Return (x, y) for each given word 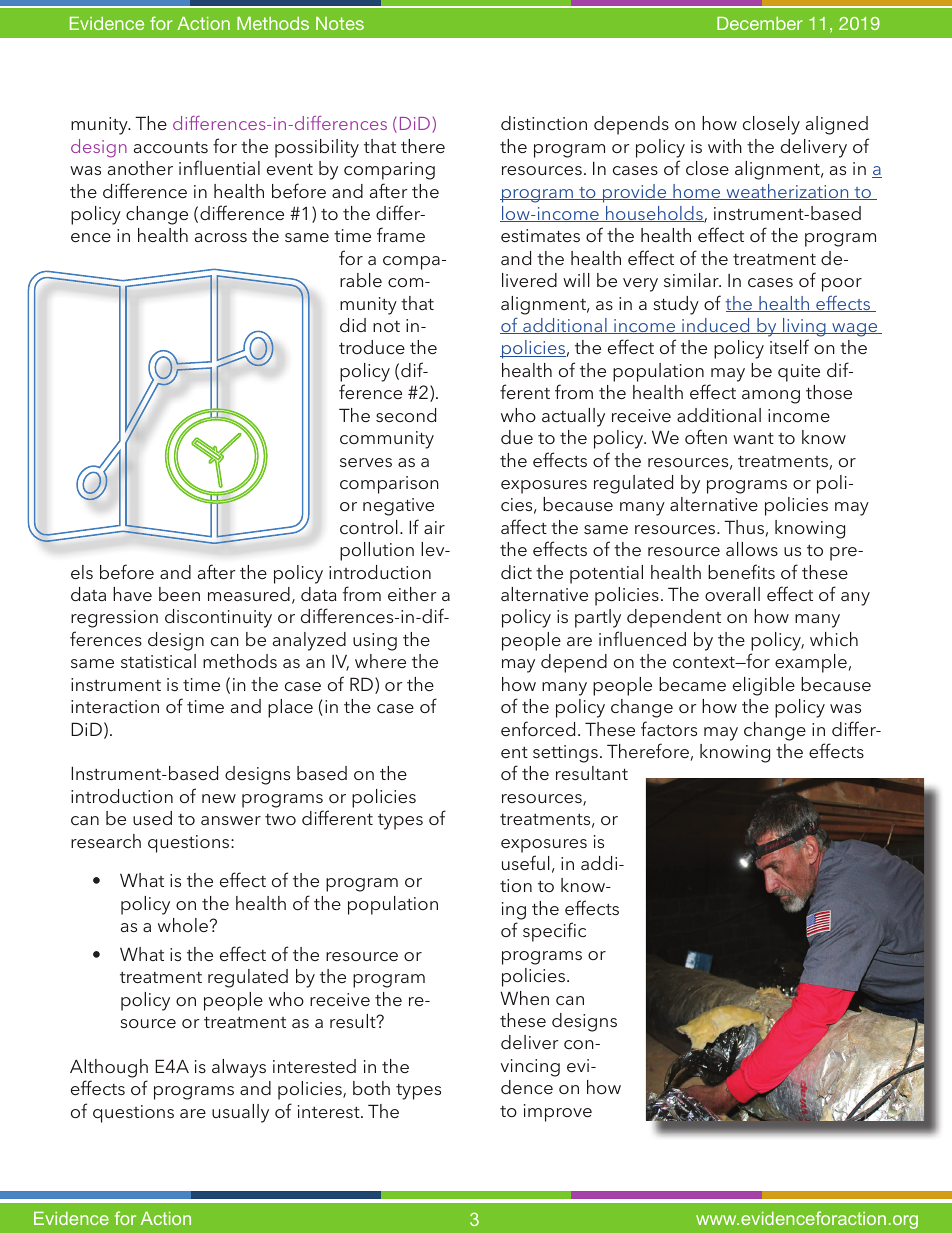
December (760, 23)
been (179, 594)
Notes (340, 23)
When (524, 998)
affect (524, 526)
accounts (171, 147)
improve (558, 1113)
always (239, 1068)
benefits (741, 571)
